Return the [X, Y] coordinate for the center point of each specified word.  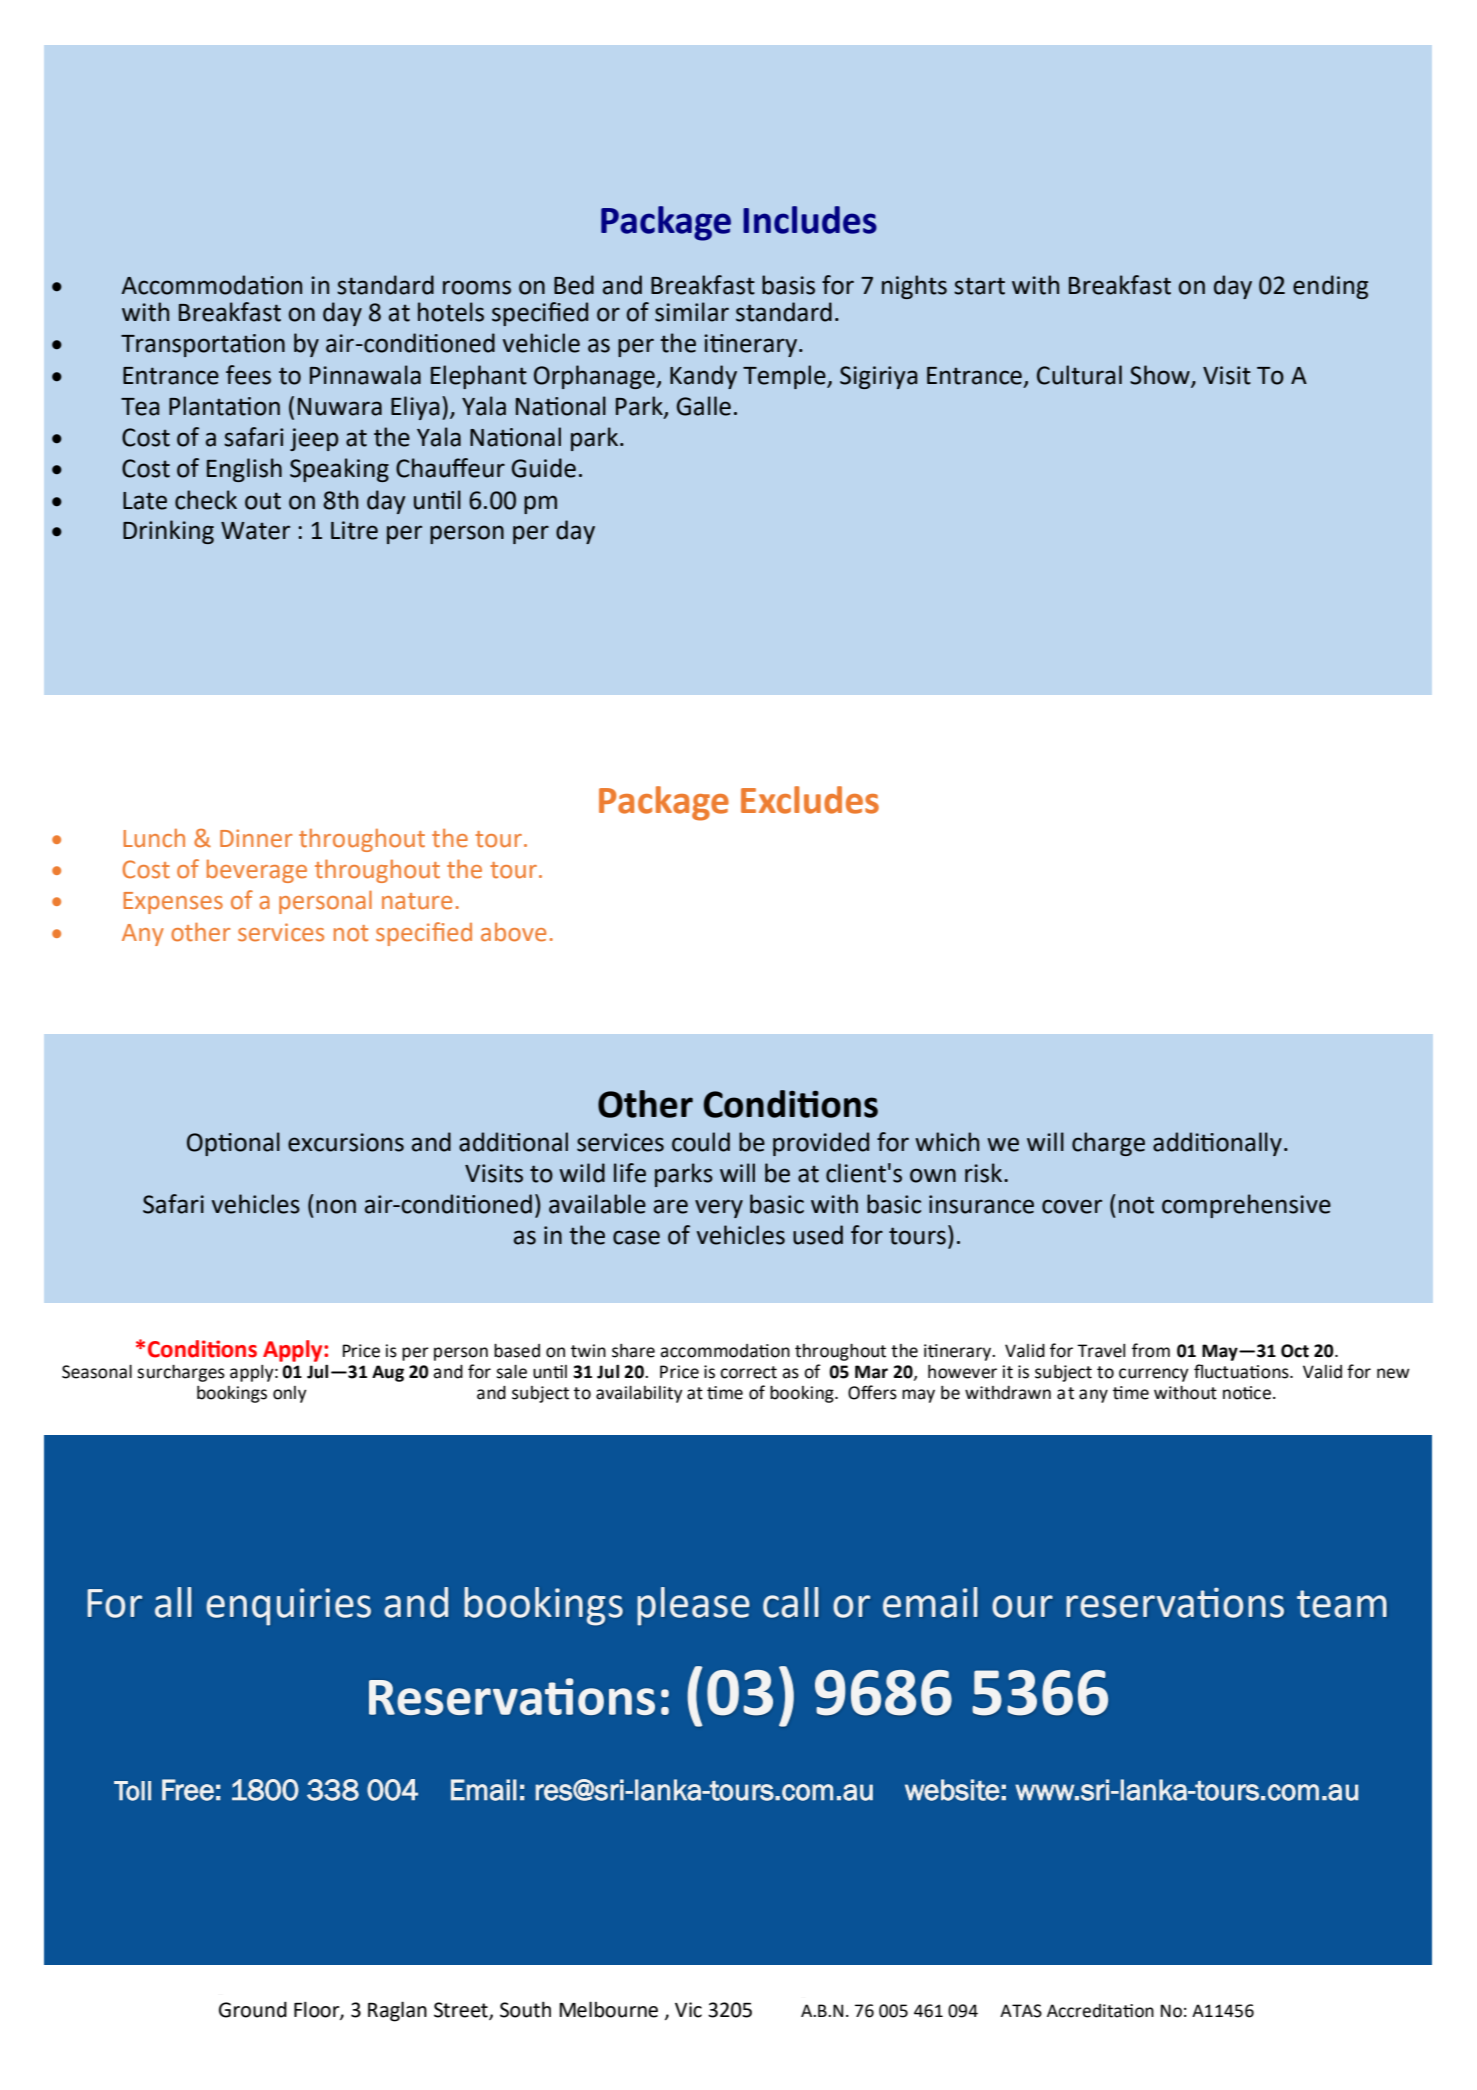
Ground [253, 2009]
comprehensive [1246, 1206]
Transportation [203, 345]
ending [1330, 287]
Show [1161, 375]
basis [788, 285]
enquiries [288, 1607]
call [790, 1602]
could [701, 1142]
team [1342, 1604]
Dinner [256, 838]
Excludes [810, 800]
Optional [233, 1144]
